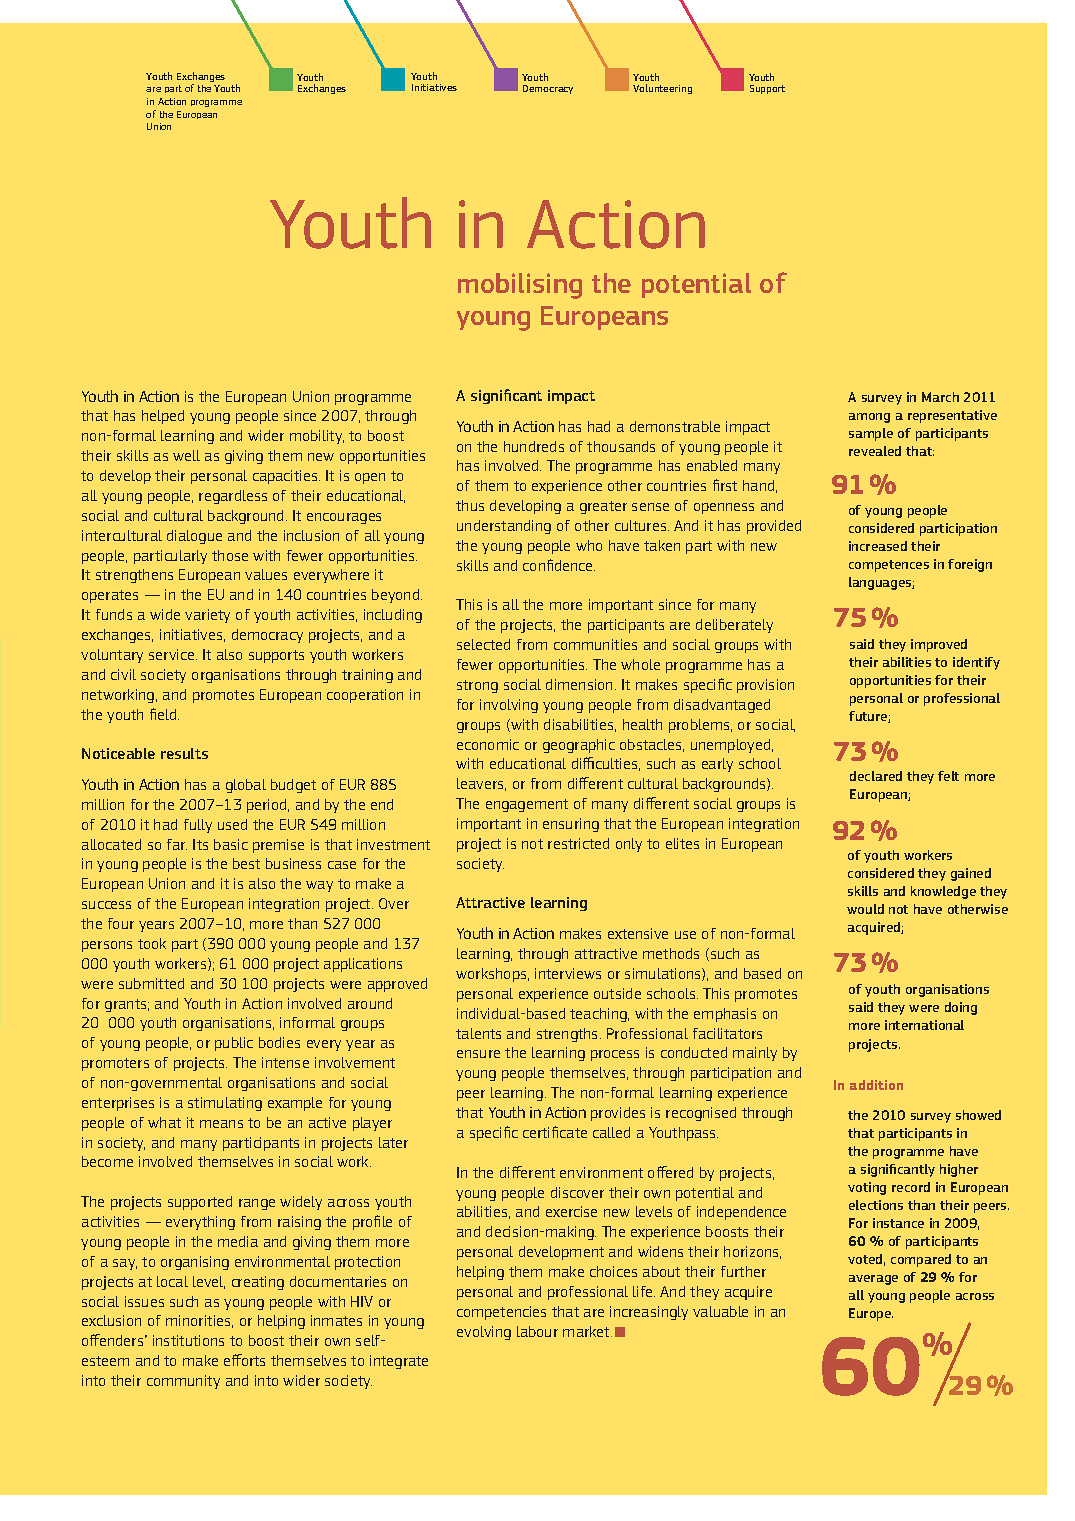 The height and width of the screenshot is (1521, 1075). Describe the element at coordinates (662, 89) in the screenshot. I see `Volunteering` at that location.
